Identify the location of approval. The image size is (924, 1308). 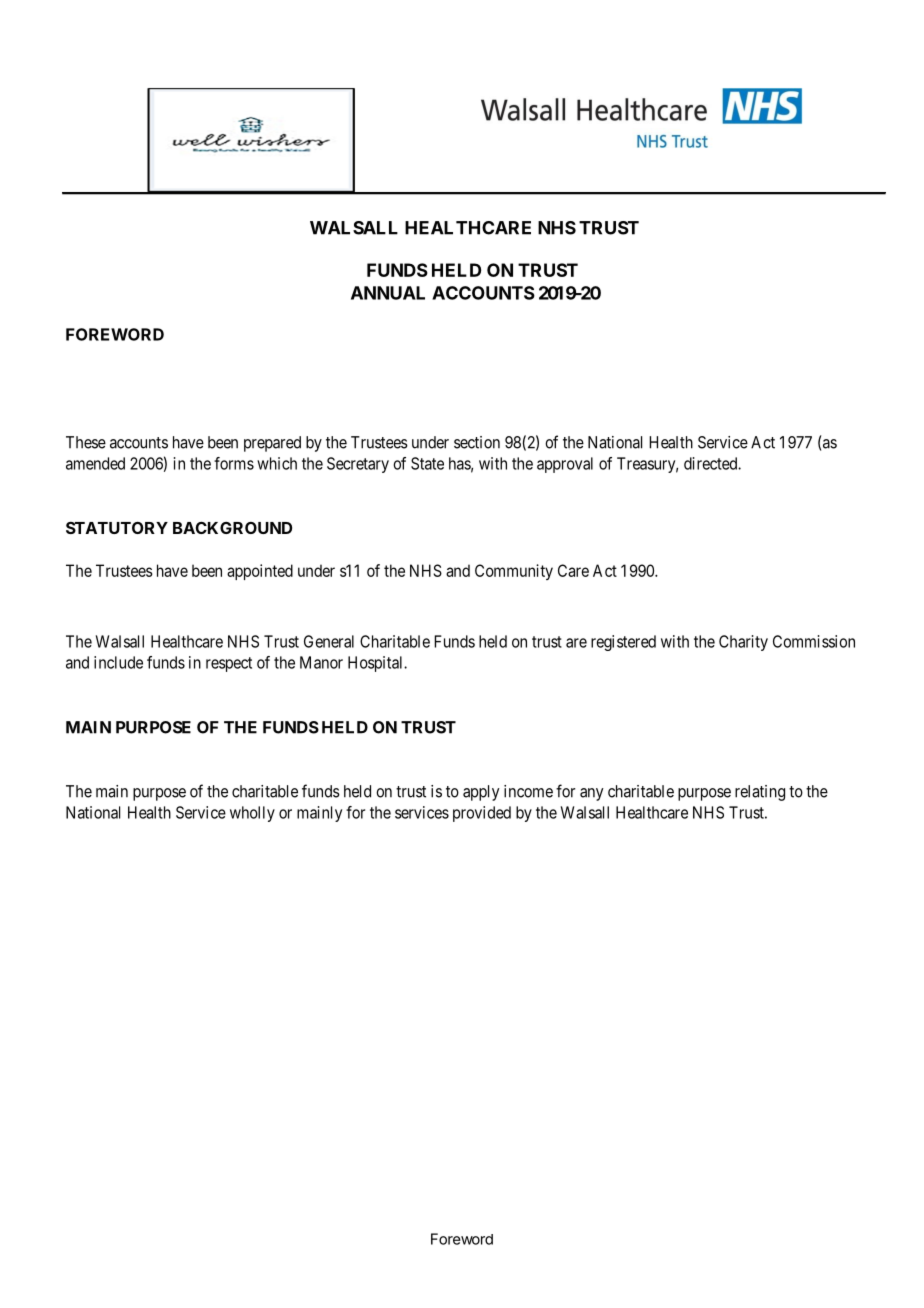
(565, 465).
